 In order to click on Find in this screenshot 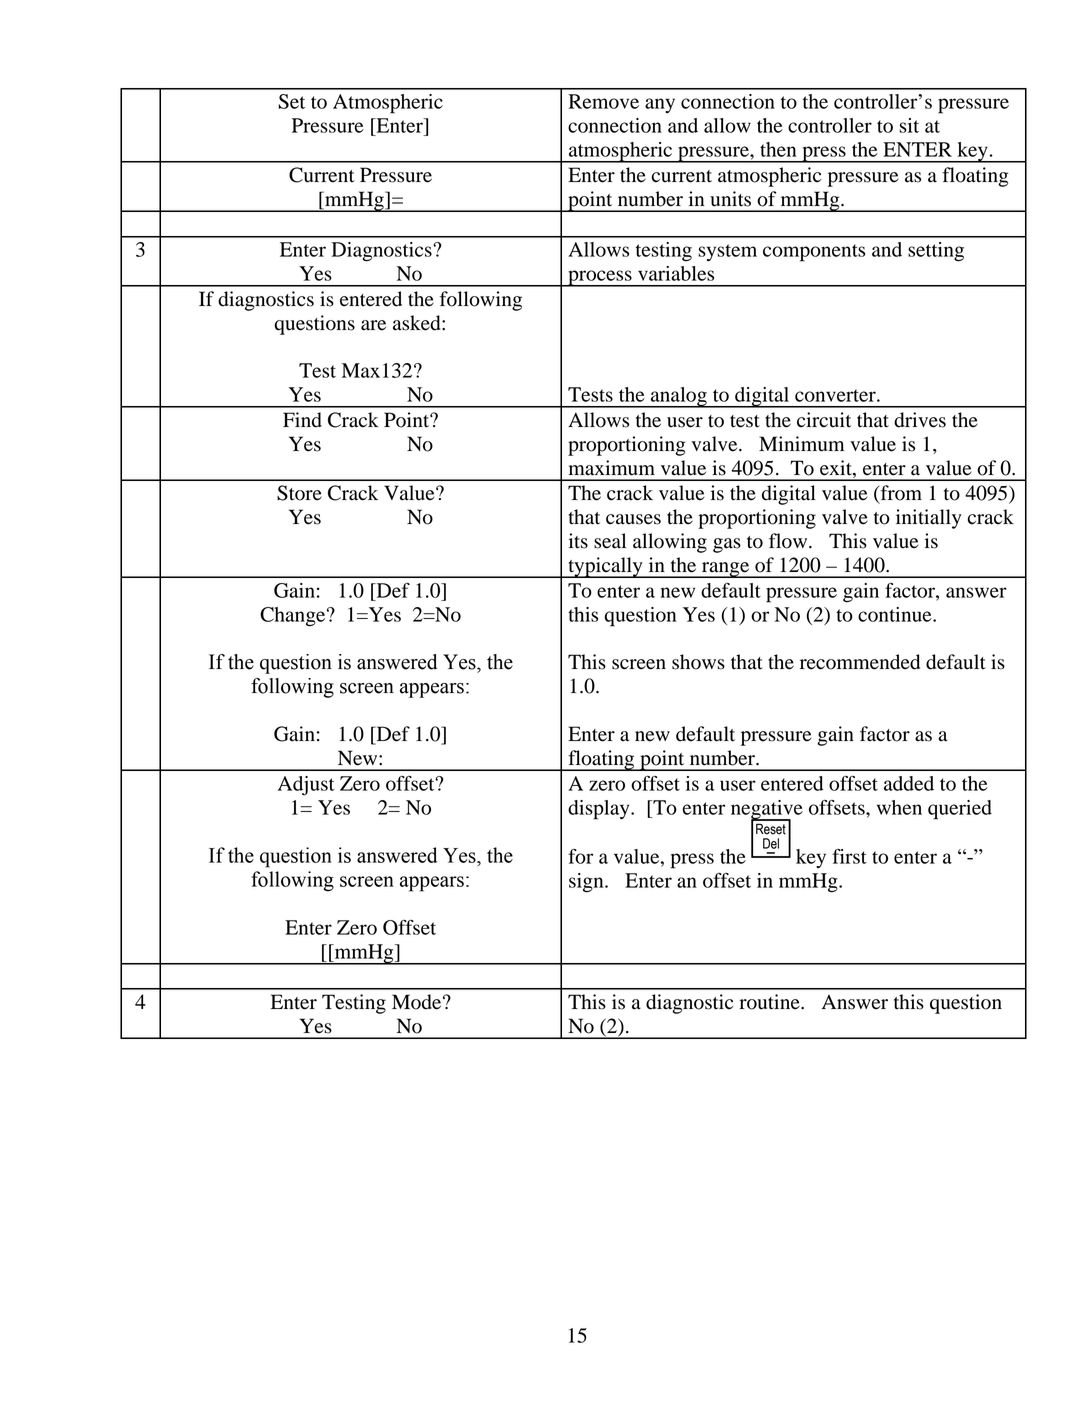, I will do `click(302, 420)`.
